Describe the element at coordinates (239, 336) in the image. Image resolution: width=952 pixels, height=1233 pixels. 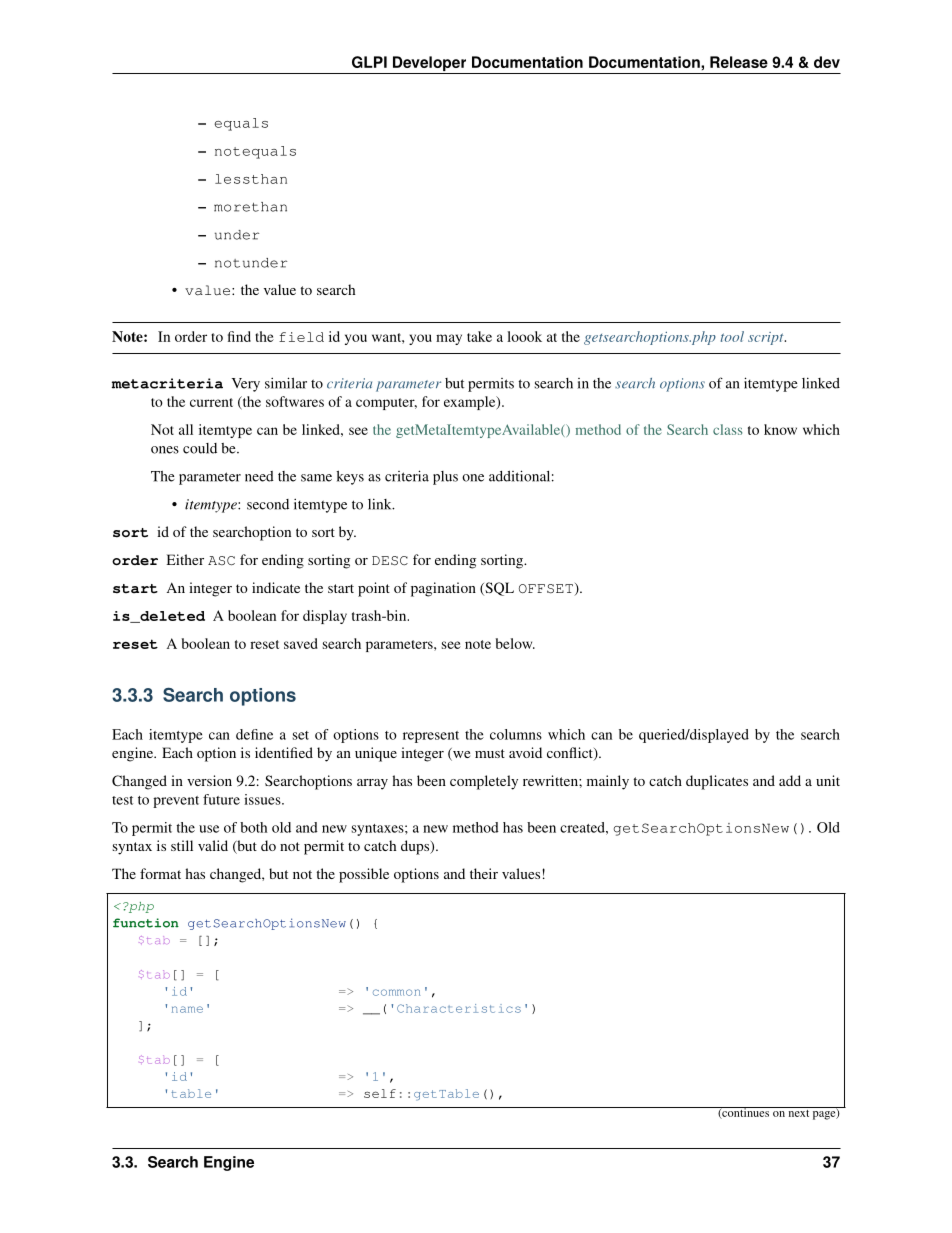
I see `find` at that location.
